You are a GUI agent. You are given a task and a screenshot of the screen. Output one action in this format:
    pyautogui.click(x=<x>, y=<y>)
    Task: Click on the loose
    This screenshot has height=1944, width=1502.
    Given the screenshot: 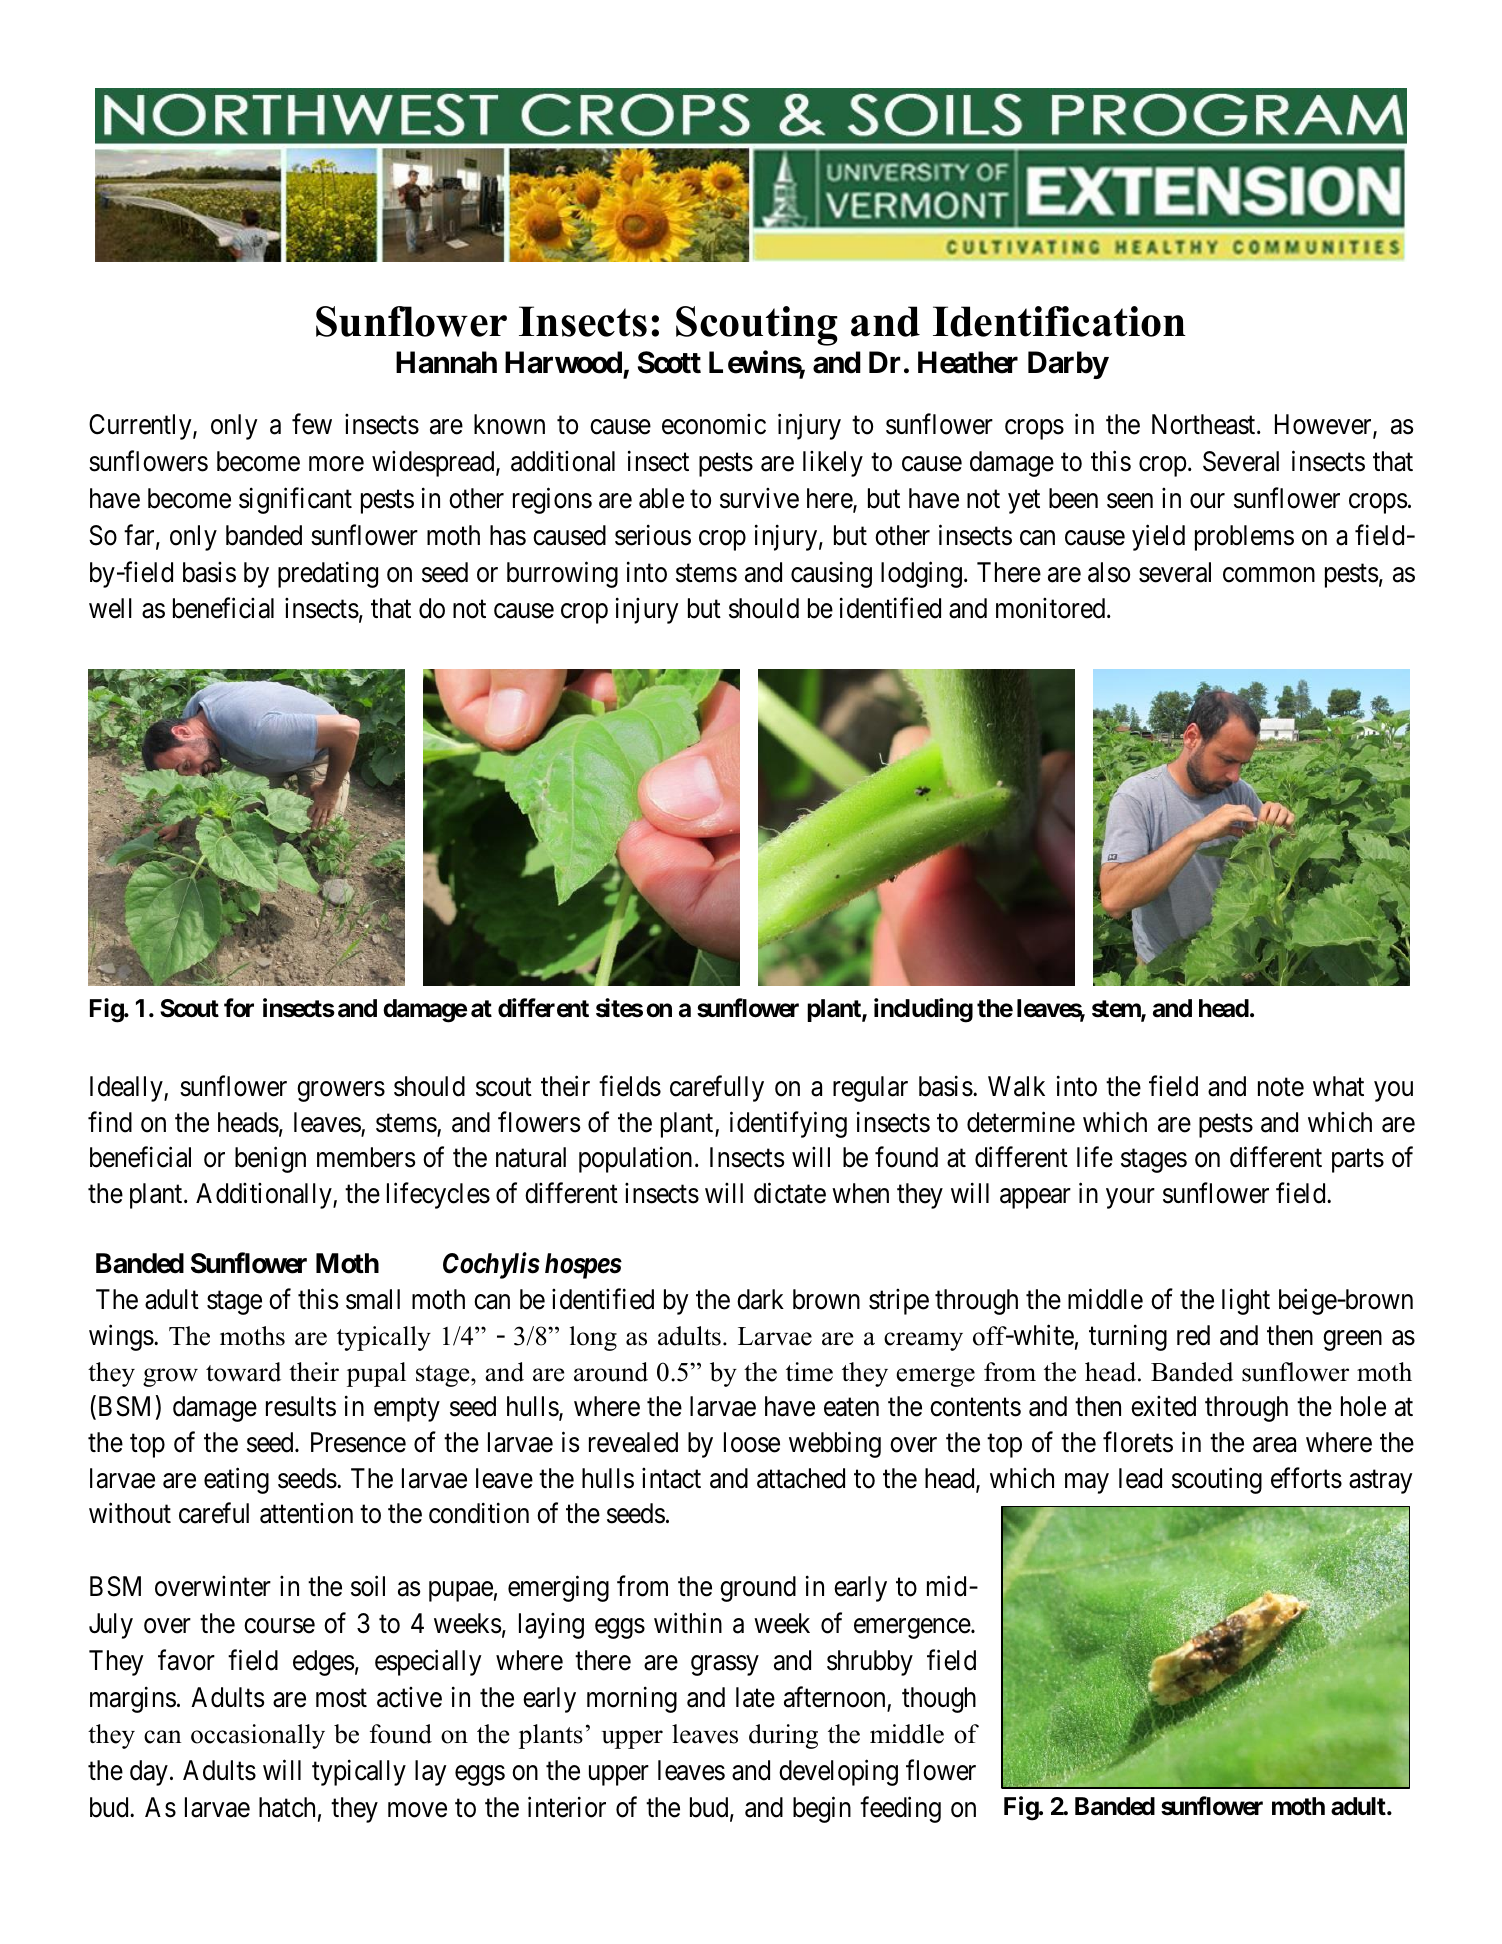 What is the action you would take?
    pyautogui.click(x=752, y=1442)
